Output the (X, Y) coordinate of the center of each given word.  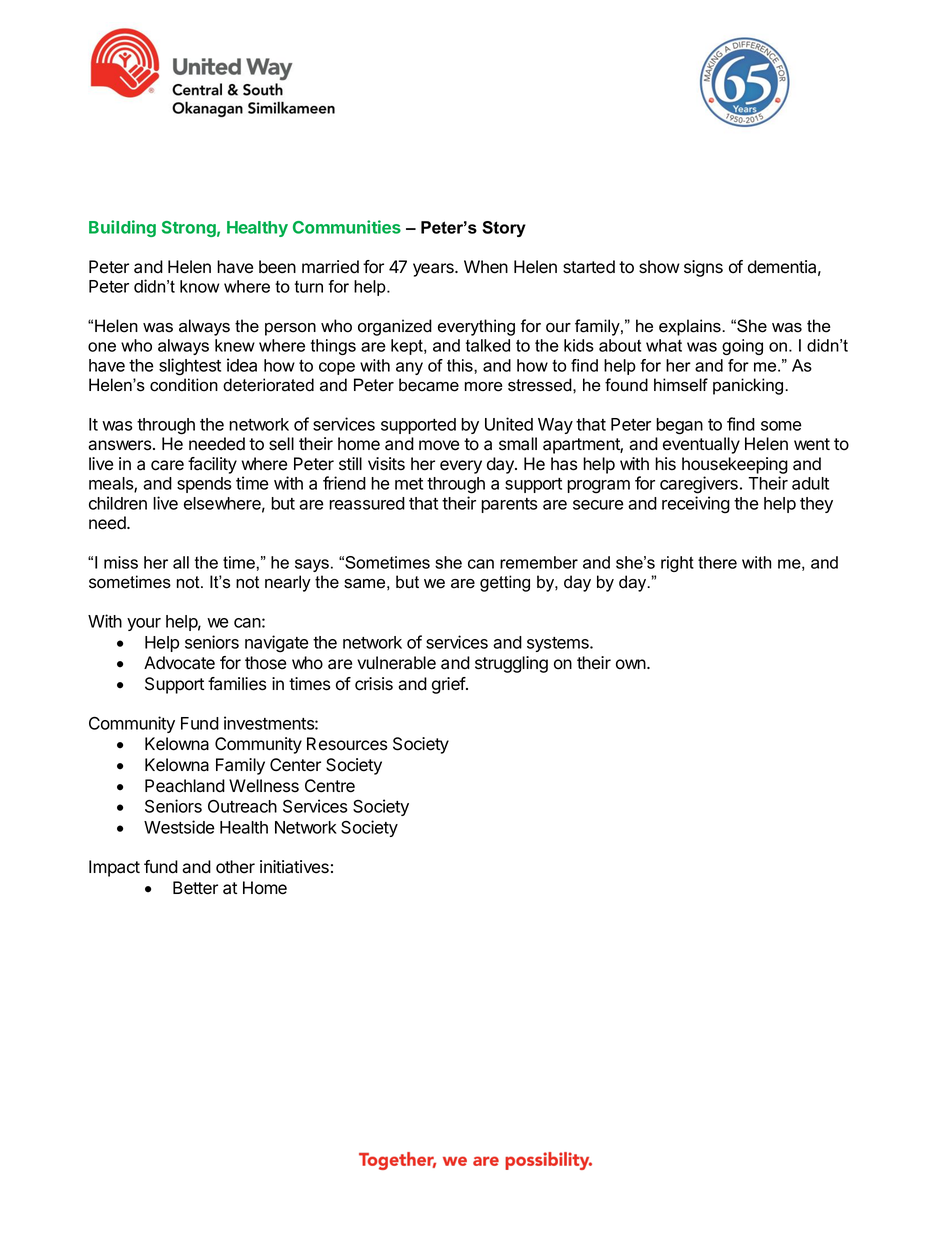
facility (212, 465)
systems (559, 644)
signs (703, 268)
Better (195, 888)
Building (122, 228)
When (486, 267)
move (439, 445)
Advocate (179, 663)
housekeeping (735, 465)
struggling (511, 664)
